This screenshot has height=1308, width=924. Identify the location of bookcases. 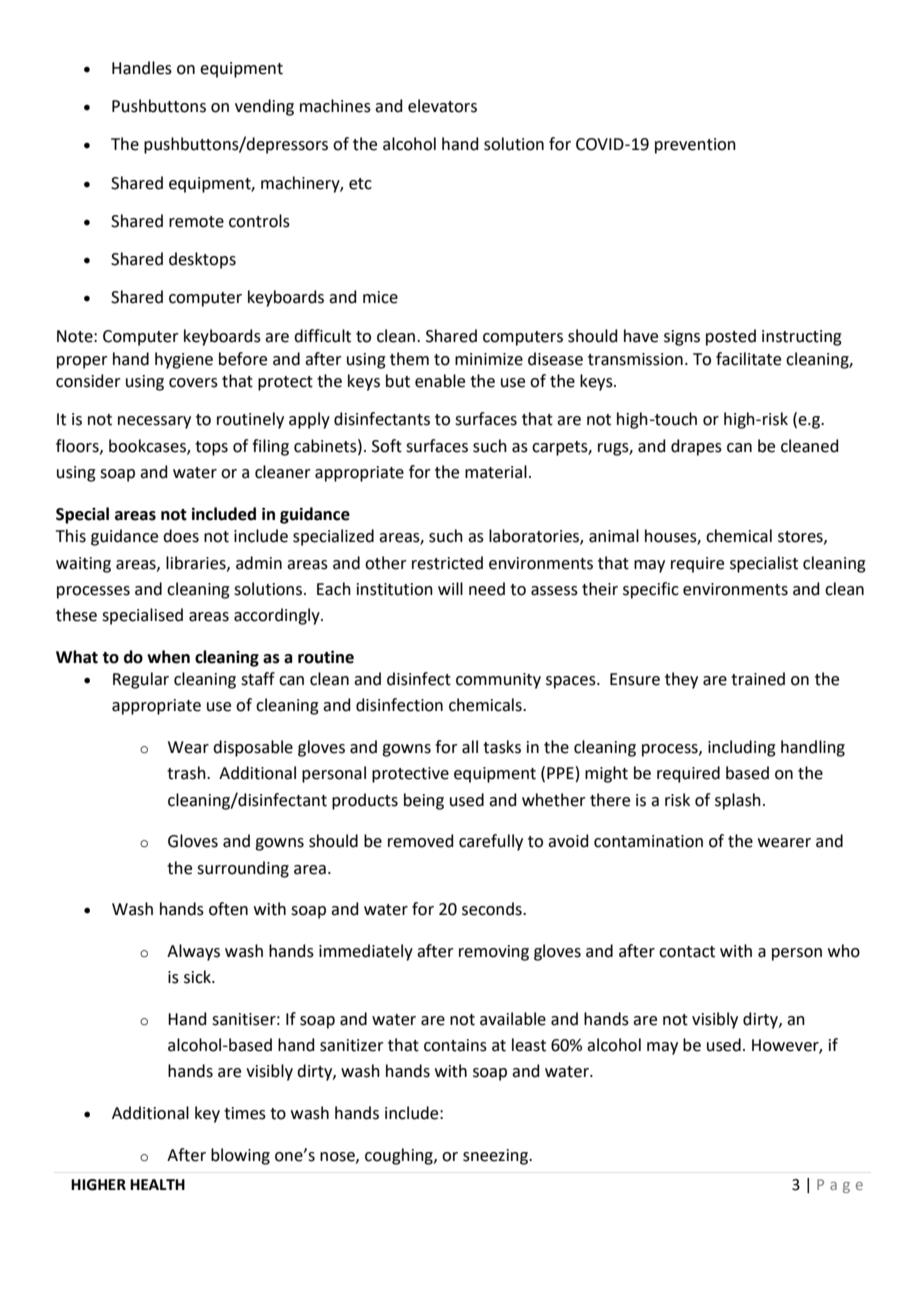
(148, 446).
